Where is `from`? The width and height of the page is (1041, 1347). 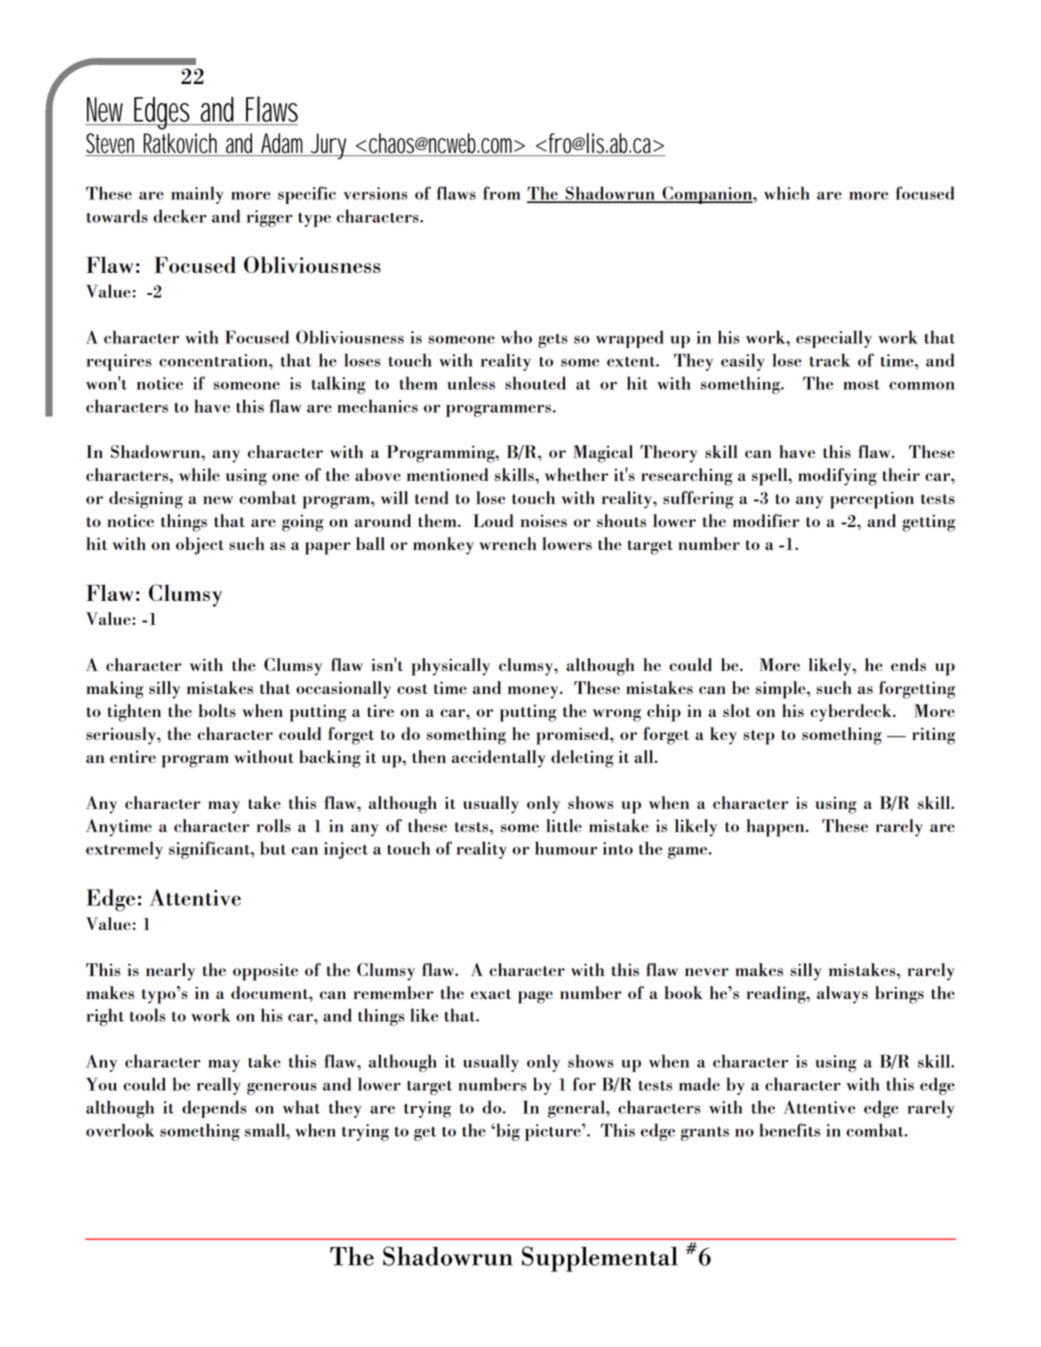 from is located at coordinates (501, 193).
